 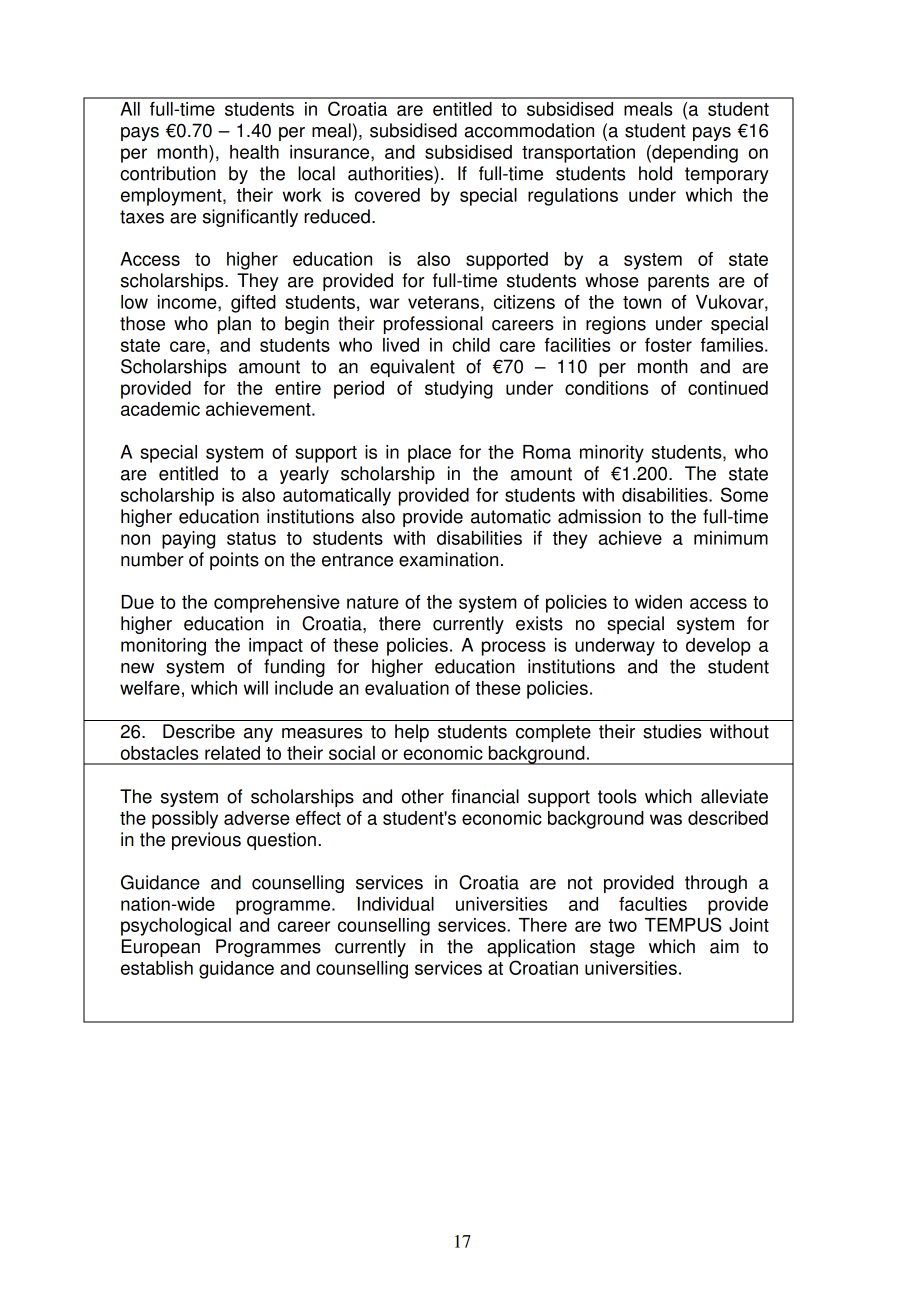 I want to click on TEMPUS, so click(x=683, y=924).
